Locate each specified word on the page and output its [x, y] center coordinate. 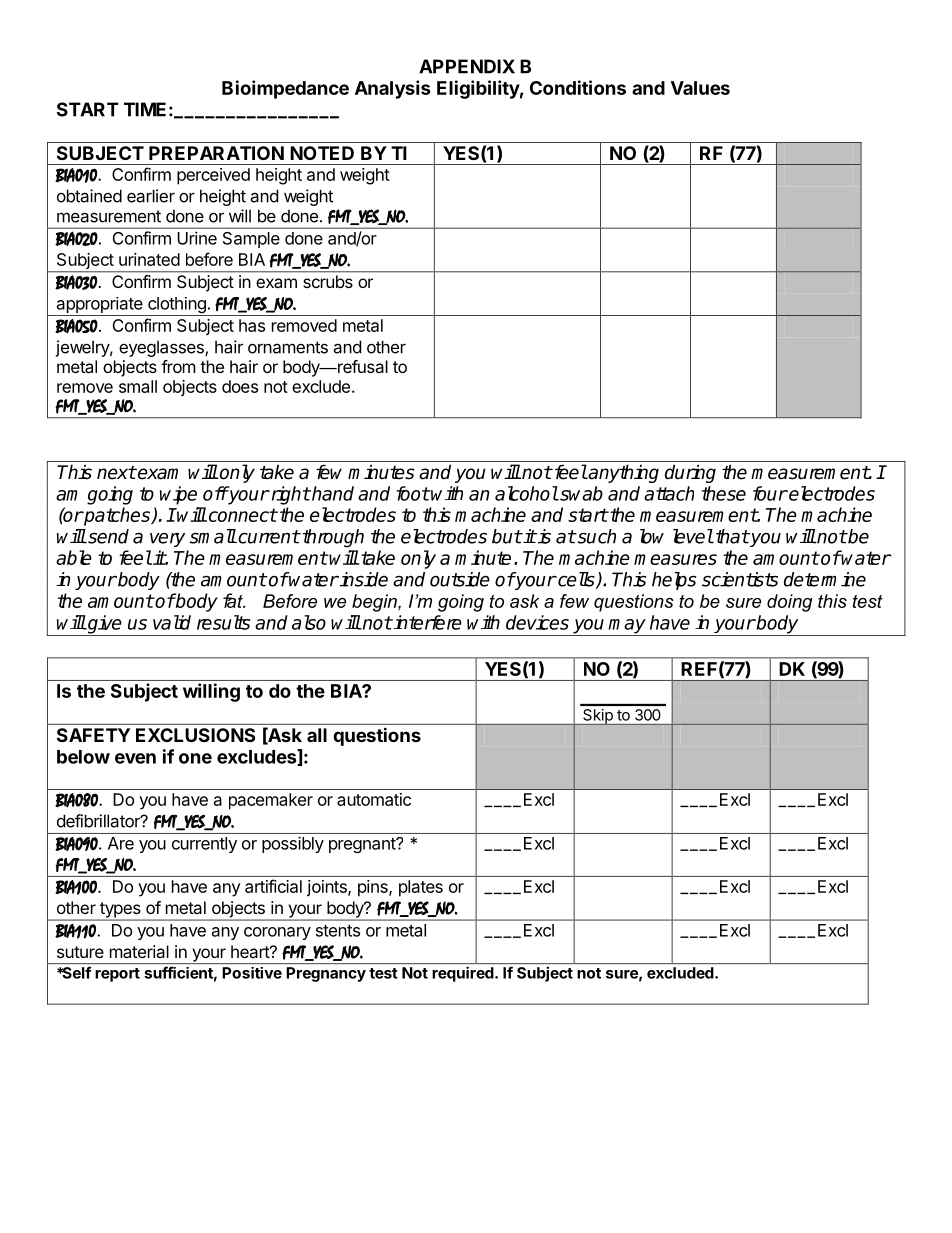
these [724, 493]
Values [700, 88]
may [627, 627]
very [167, 539]
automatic [374, 799]
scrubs [328, 281]
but [507, 536]
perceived [213, 176]
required [464, 974]
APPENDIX [467, 66]
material [139, 951]
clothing [177, 306]
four [770, 493]
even [135, 758]
